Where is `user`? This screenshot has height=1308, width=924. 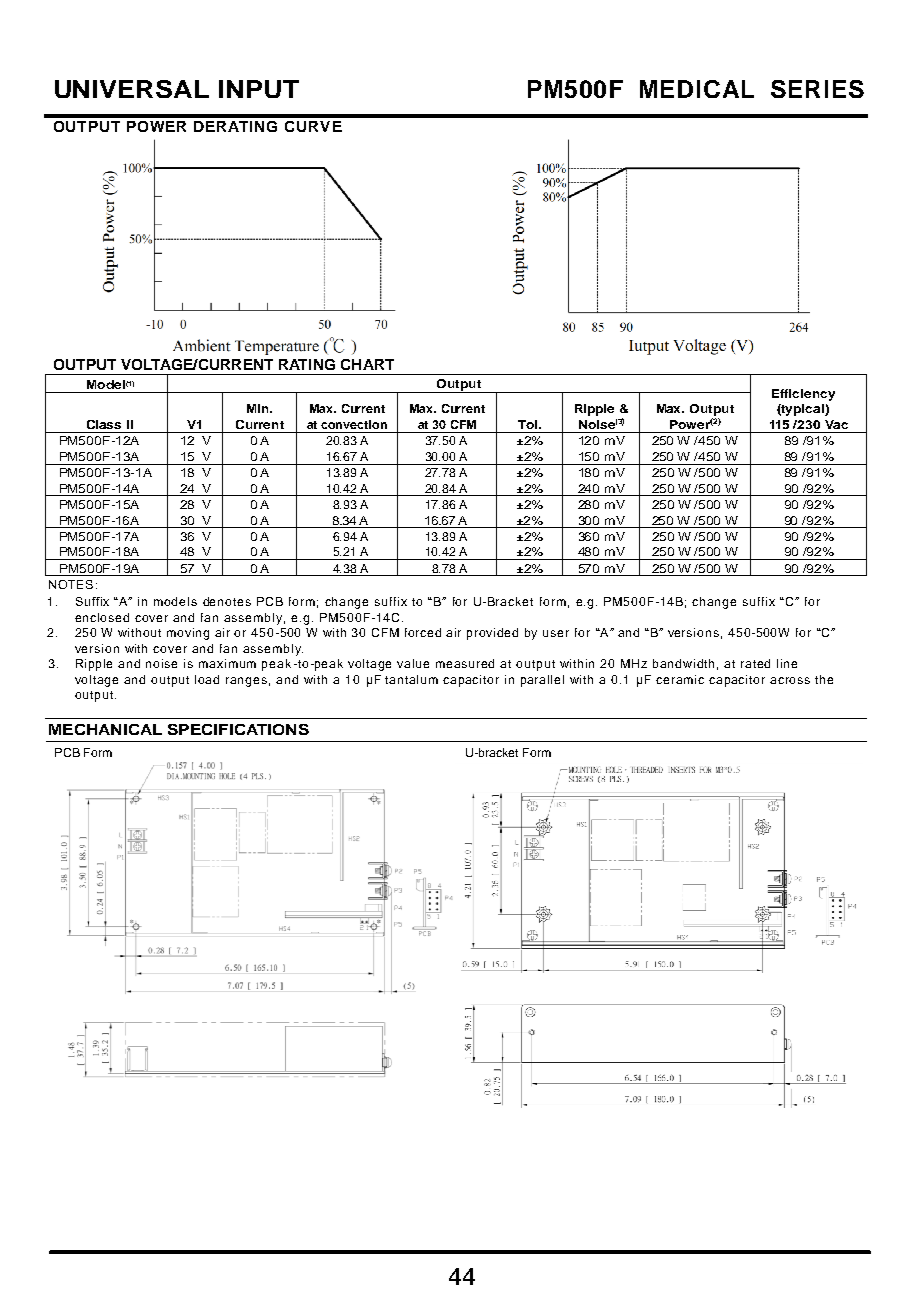
user is located at coordinates (556, 633).
